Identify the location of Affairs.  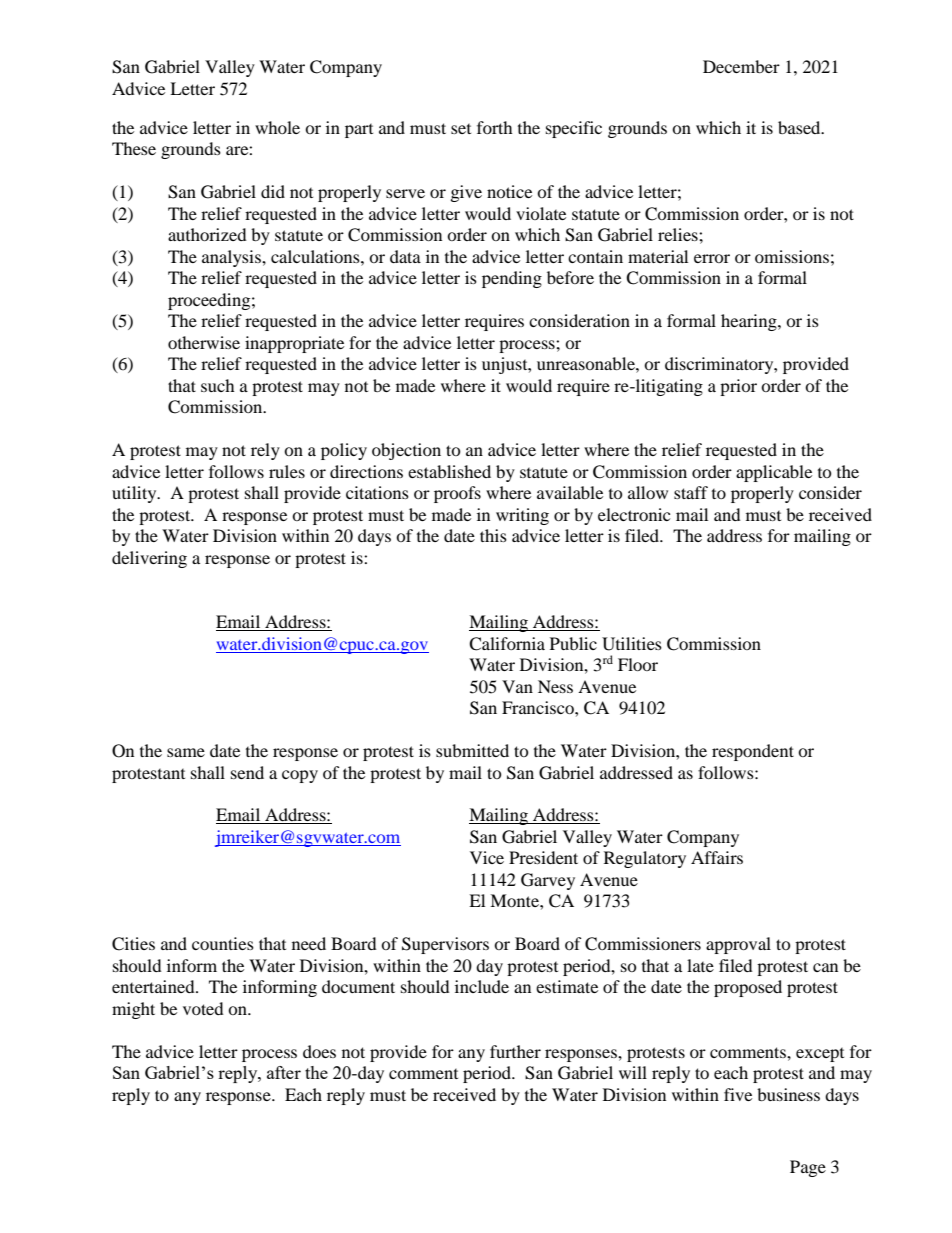
(717, 857).
